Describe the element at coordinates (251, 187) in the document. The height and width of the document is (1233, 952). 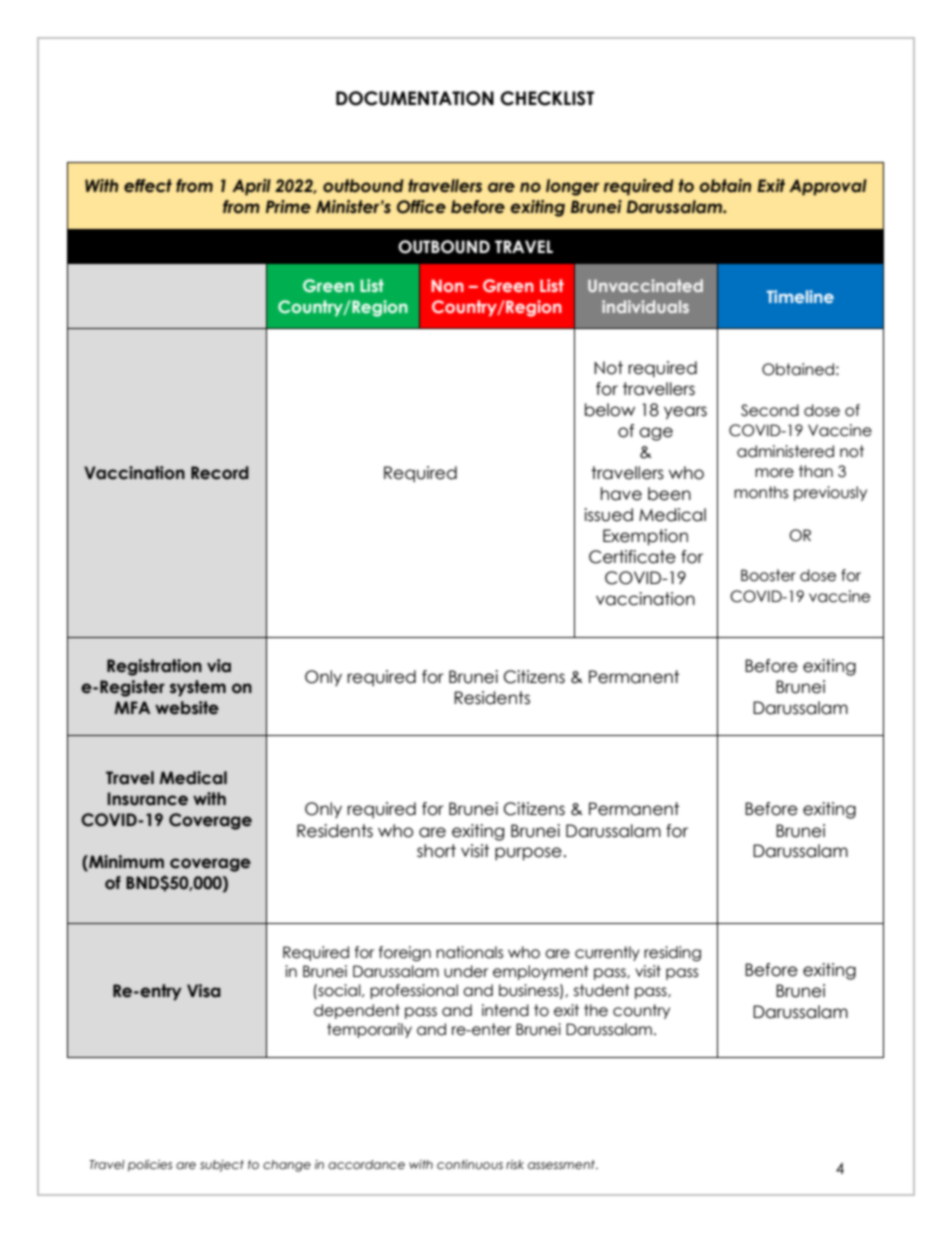
I see `April` at that location.
